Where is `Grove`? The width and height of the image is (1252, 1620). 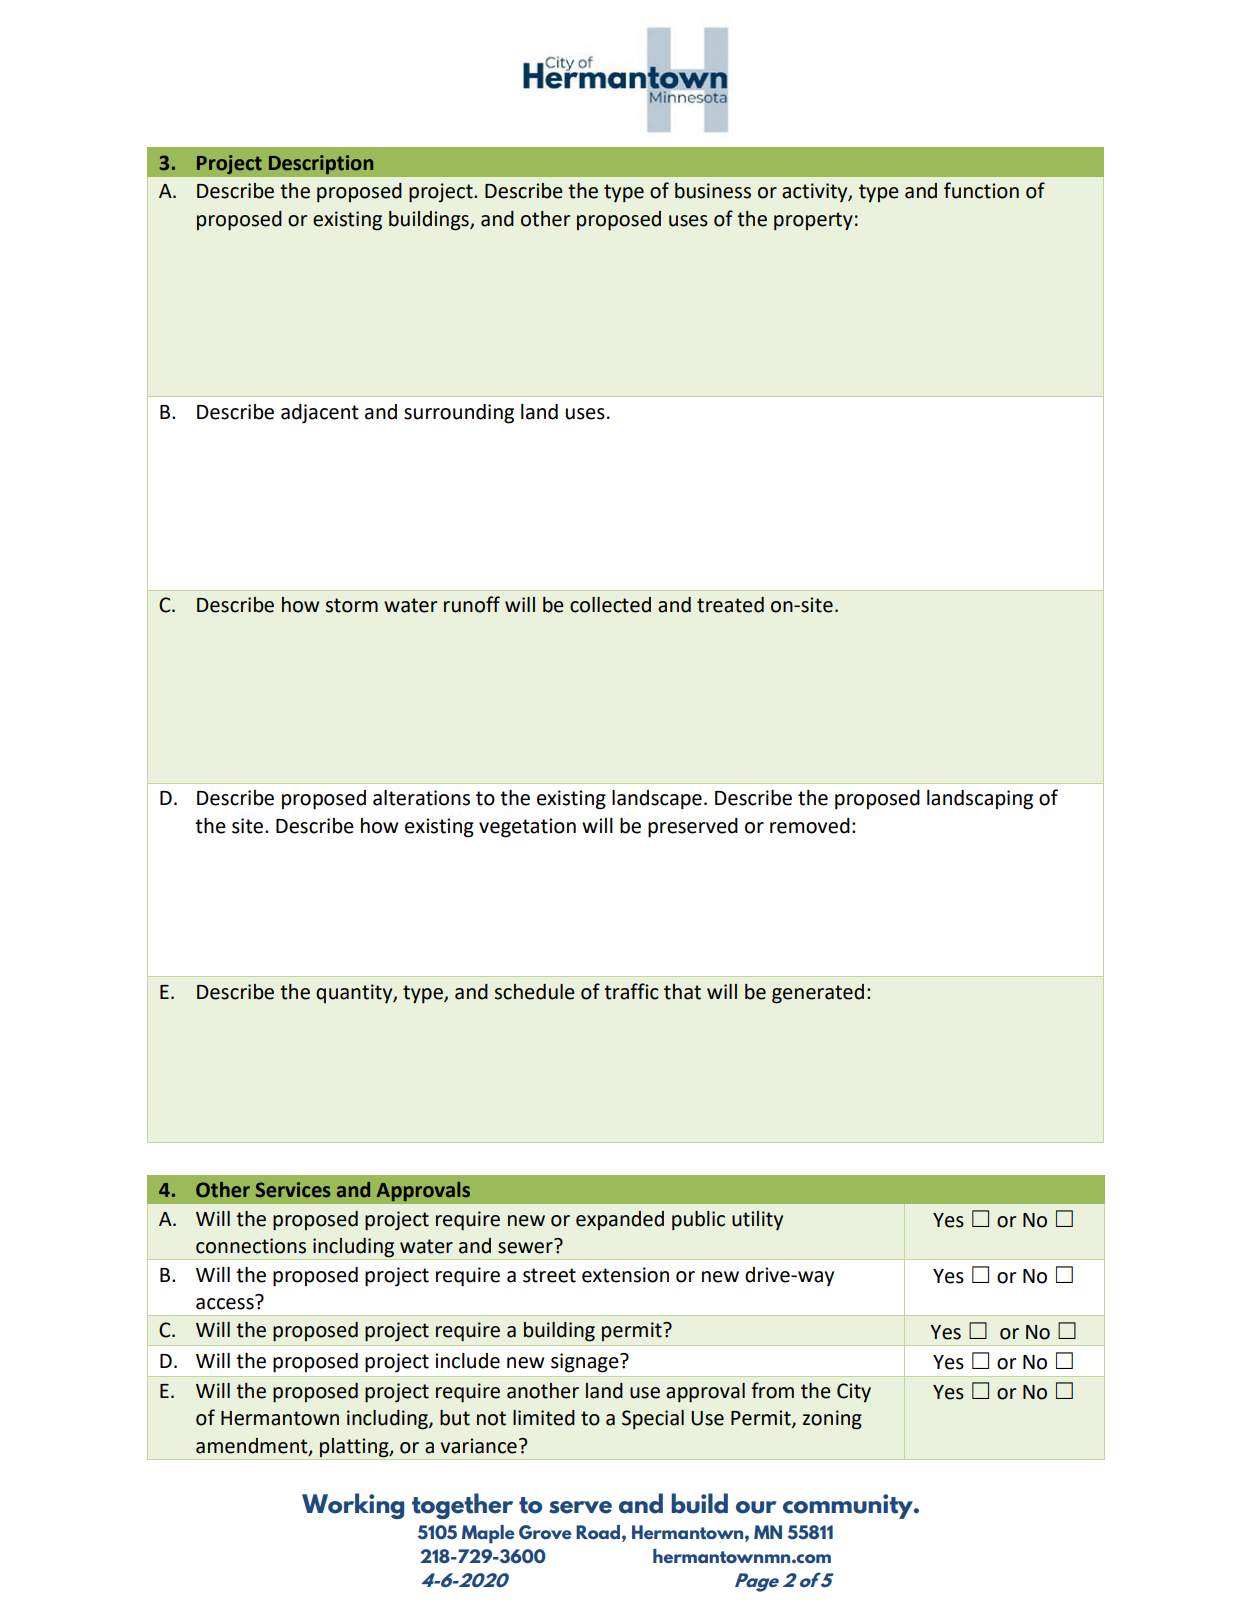
Grove is located at coordinates (545, 1532).
